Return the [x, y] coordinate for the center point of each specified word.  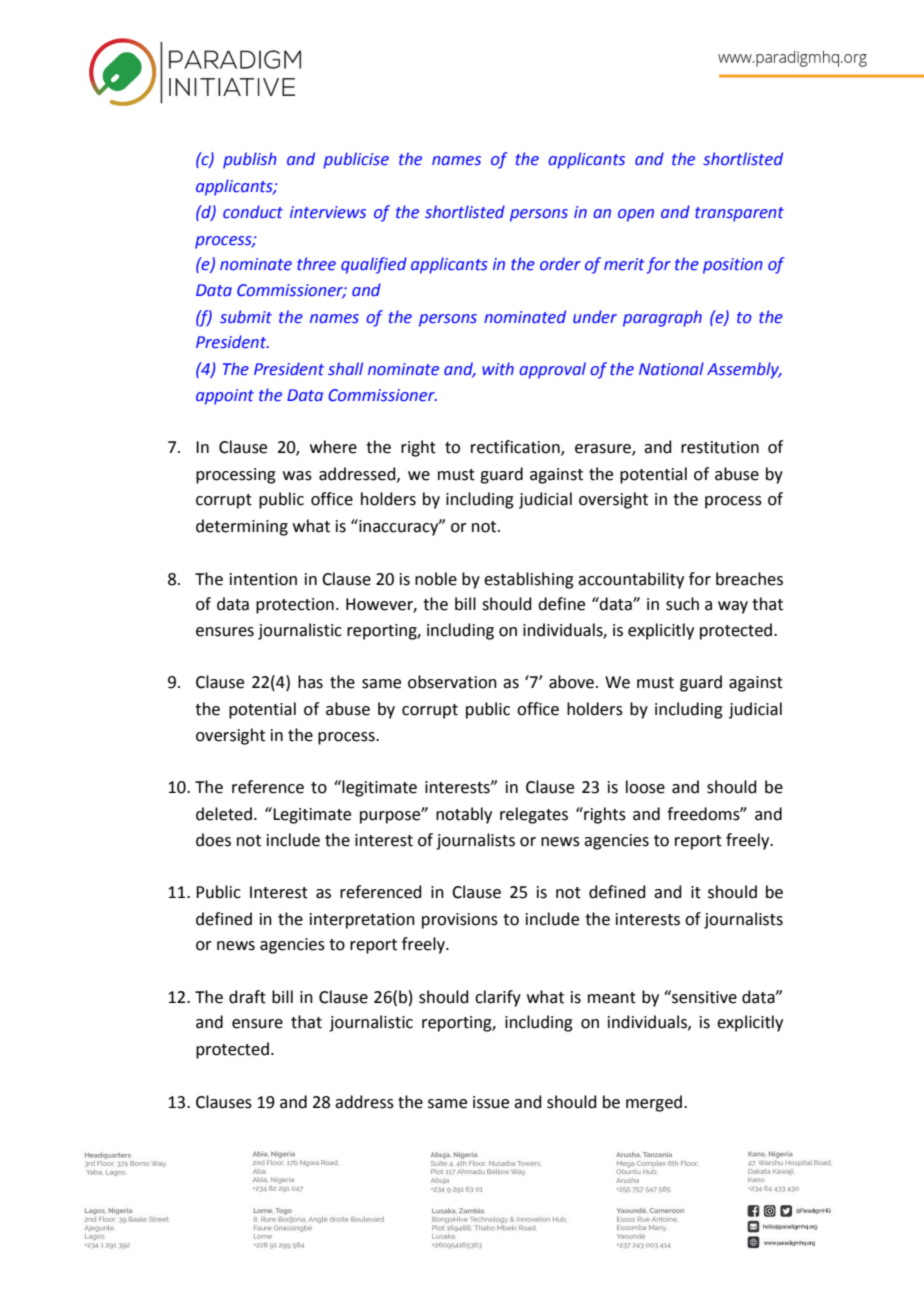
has [310, 682]
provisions [460, 921]
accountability [631, 580]
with [498, 369]
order [560, 264]
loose [645, 787]
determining [242, 527]
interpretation [362, 921]
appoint [225, 397]
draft [247, 997]
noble [436, 579]
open [636, 215]
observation [452, 682]
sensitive [703, 997]
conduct [253, 212]
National [671, 369]
